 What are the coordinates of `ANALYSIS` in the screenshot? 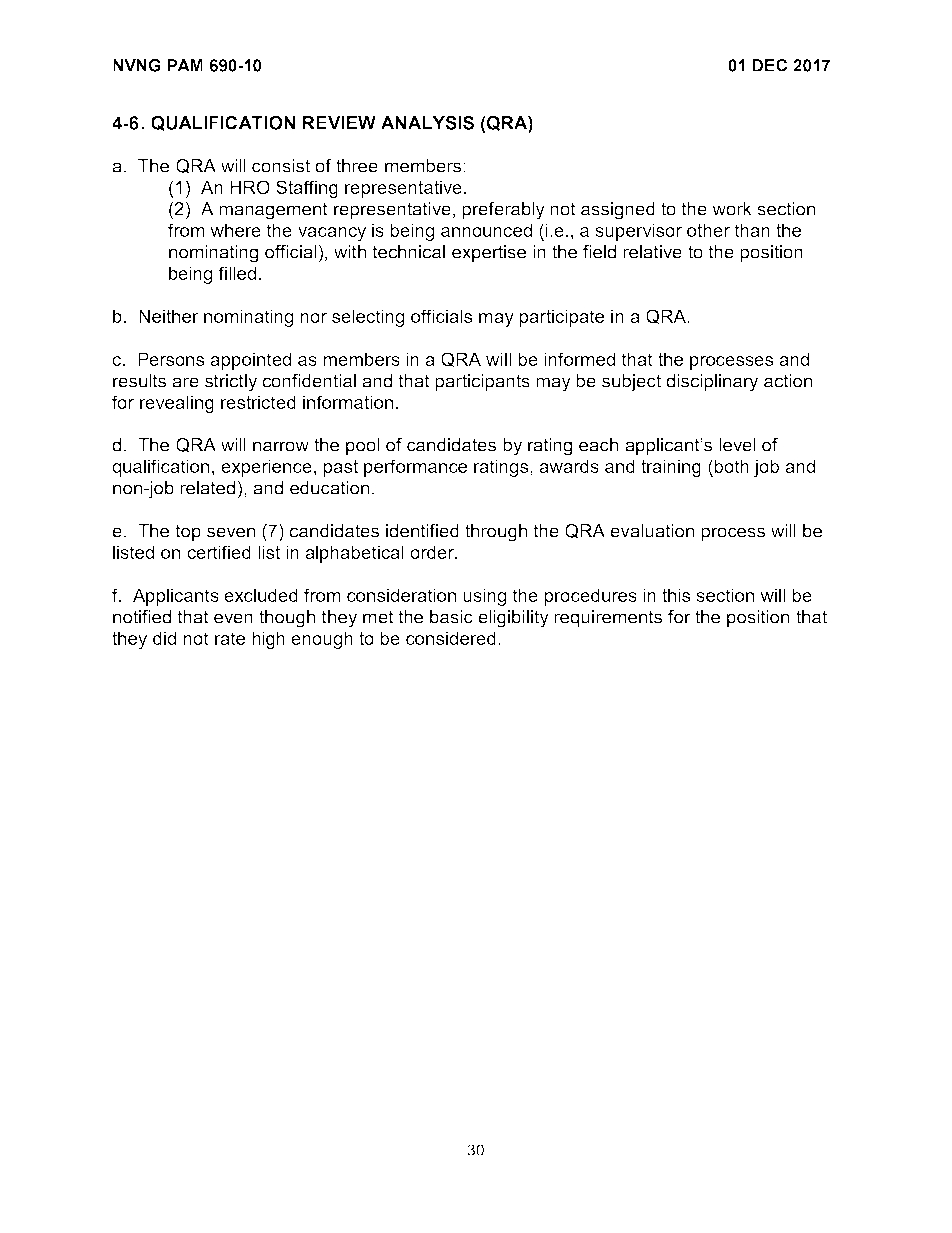 It's located at (427, 123).
